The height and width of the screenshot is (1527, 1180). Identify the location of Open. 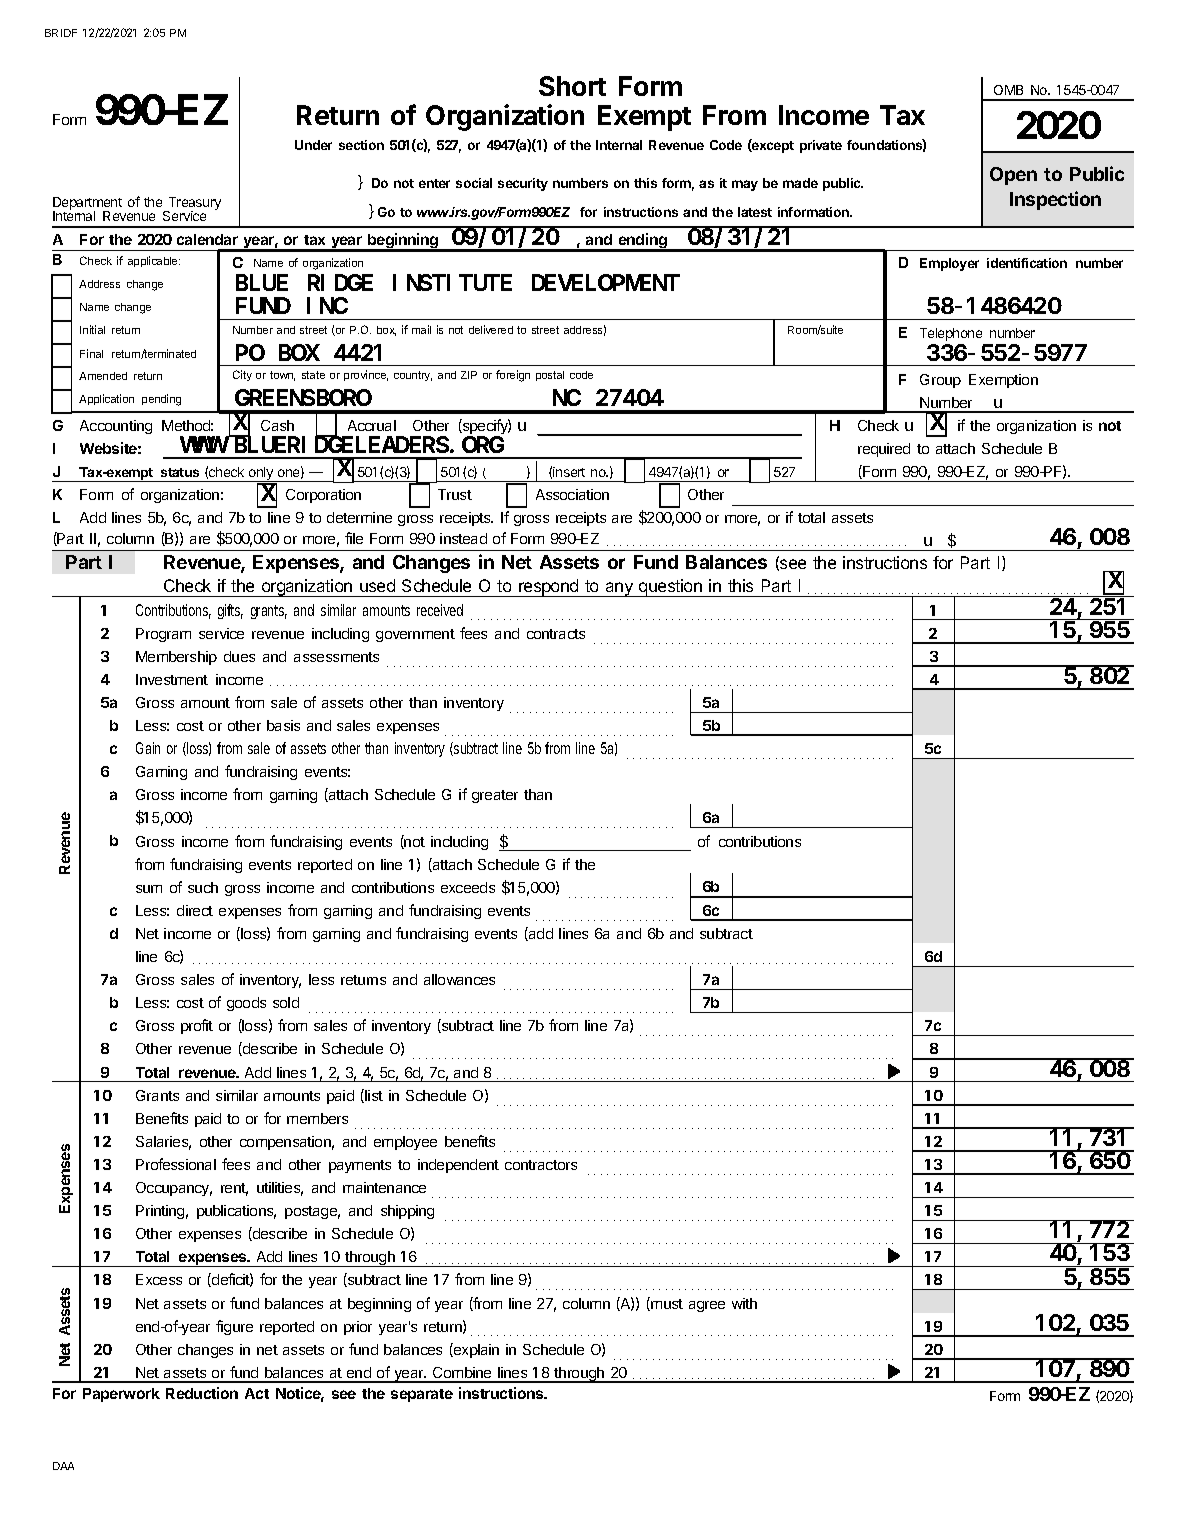
(1013, 176).
